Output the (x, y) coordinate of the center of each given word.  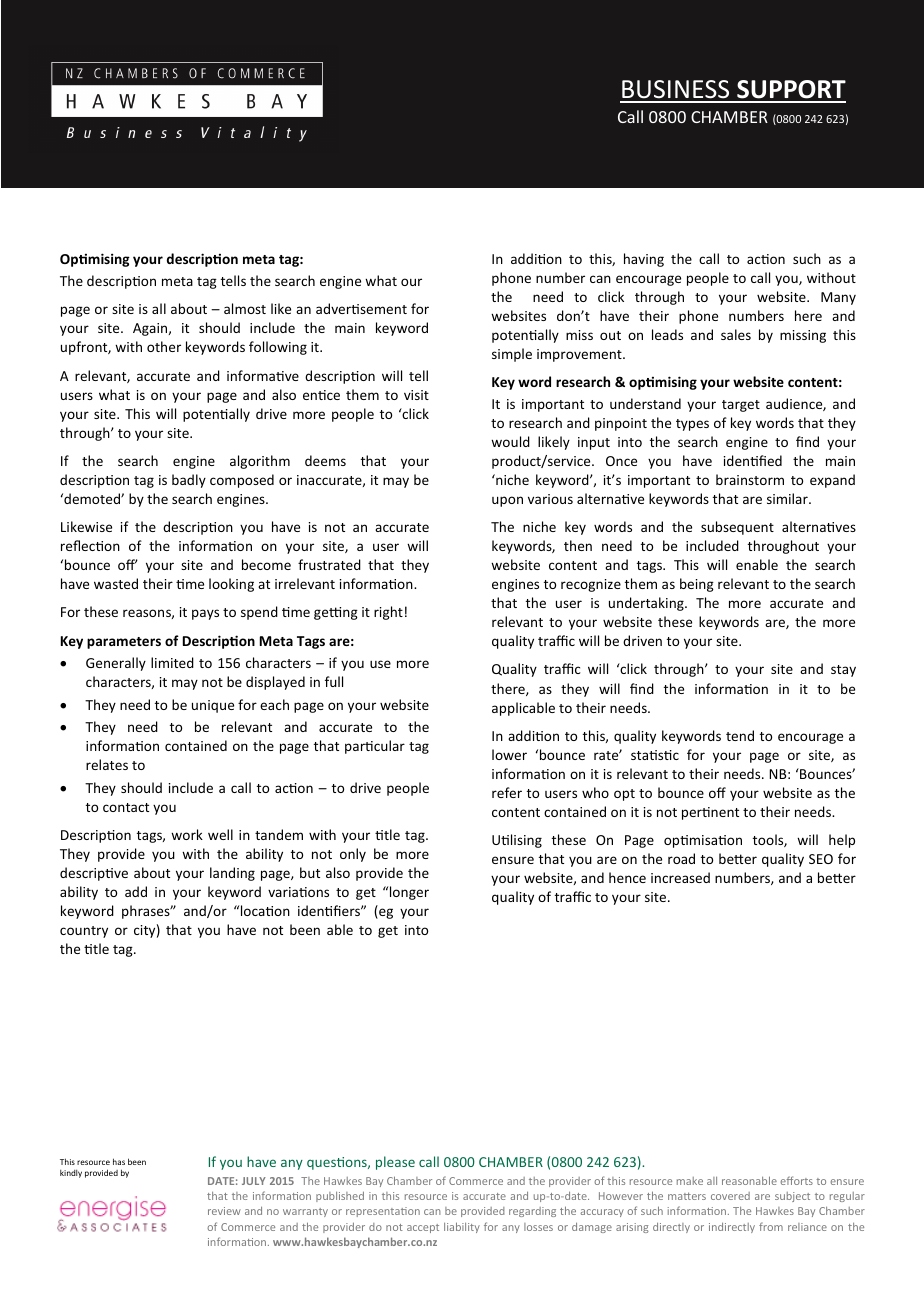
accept (423, 1228)
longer (409, 893)
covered (730, 1196)
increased (680, 877)
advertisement (361, 308)
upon (507, 501)
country (84, 932)
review (224, 1211)
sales (736, 334)
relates (107, 764)
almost (245, 308)
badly (189, 481)
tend (740, 735)
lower (509, 754)
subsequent (737, 528)
